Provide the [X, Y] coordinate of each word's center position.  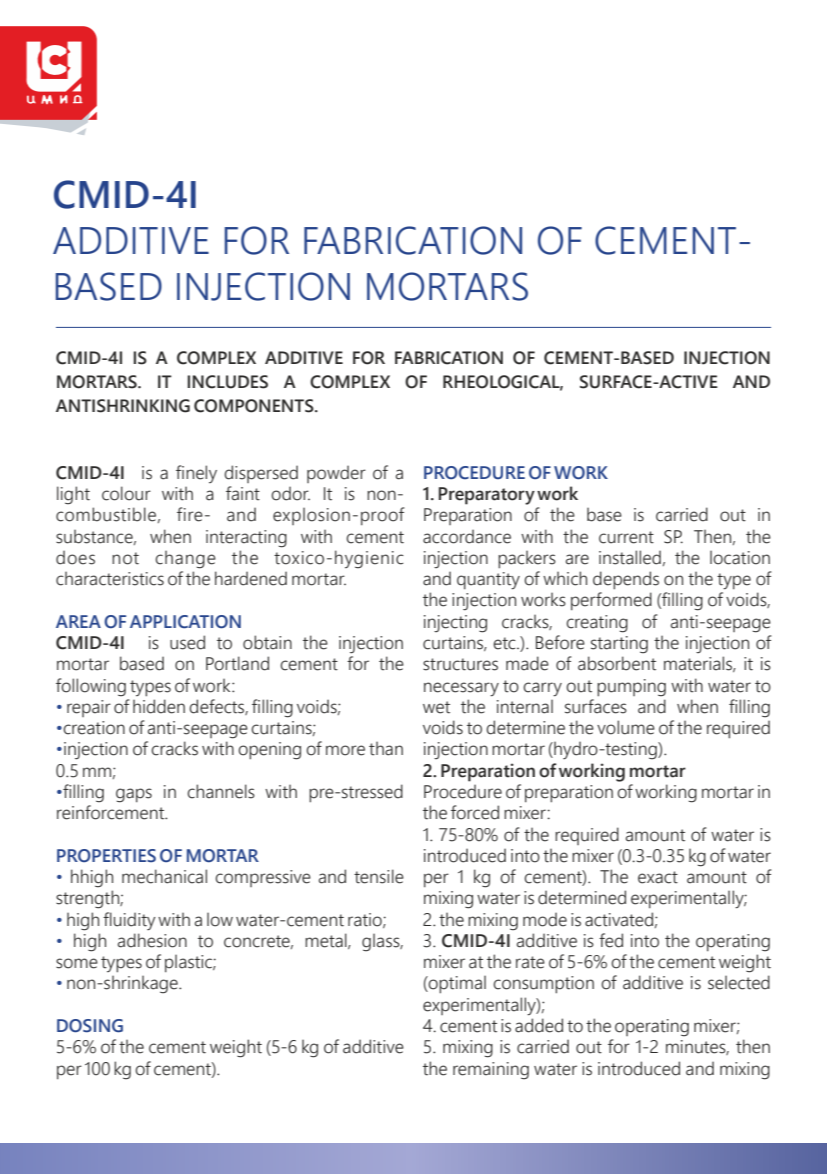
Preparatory [487, 496]
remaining [491, 1071]
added [539, 1025]
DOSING [90, 1026]
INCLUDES [227, 382]
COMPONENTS [255, 406]
